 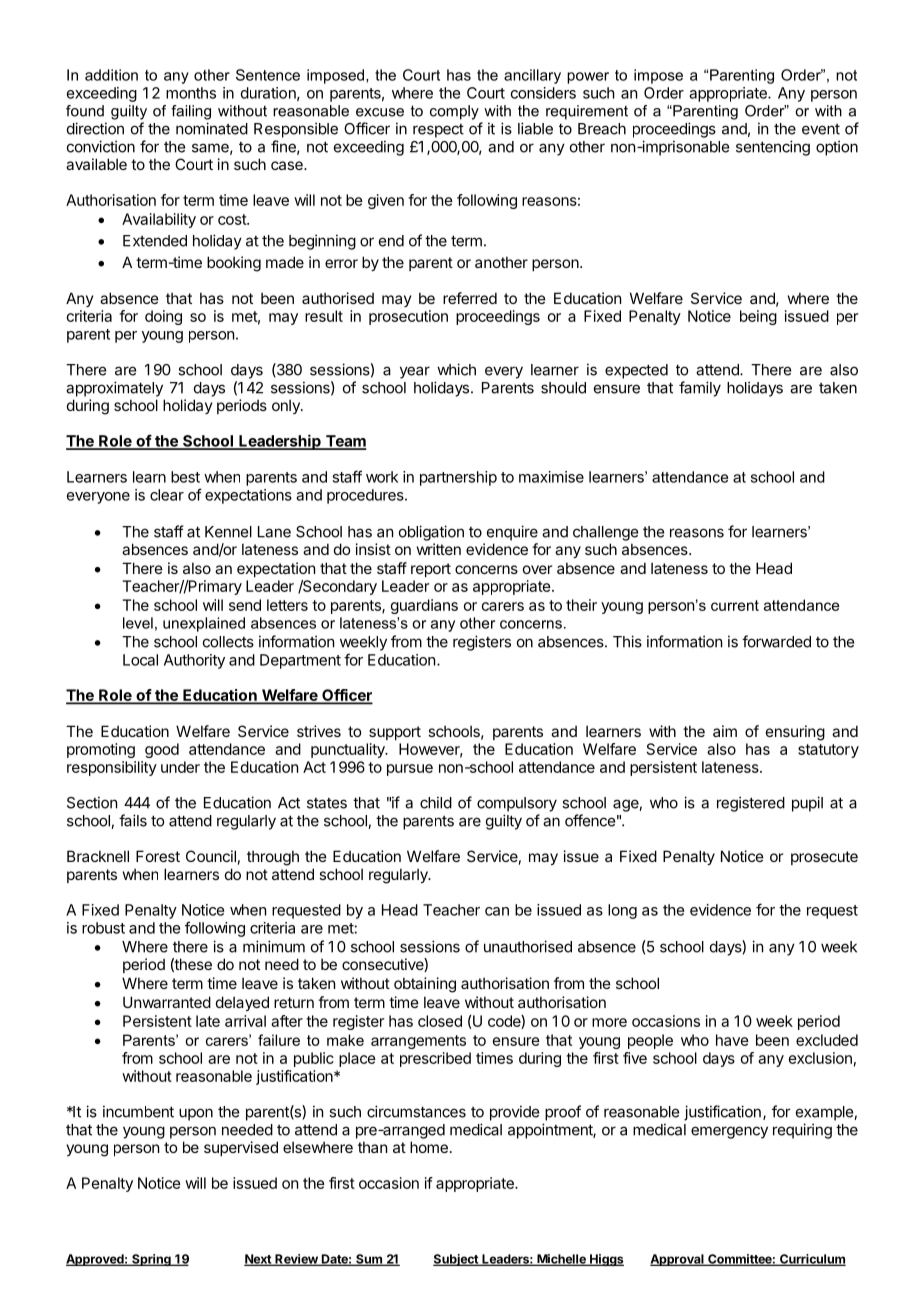 I want to click on comply, so click(x=454, y=112).
